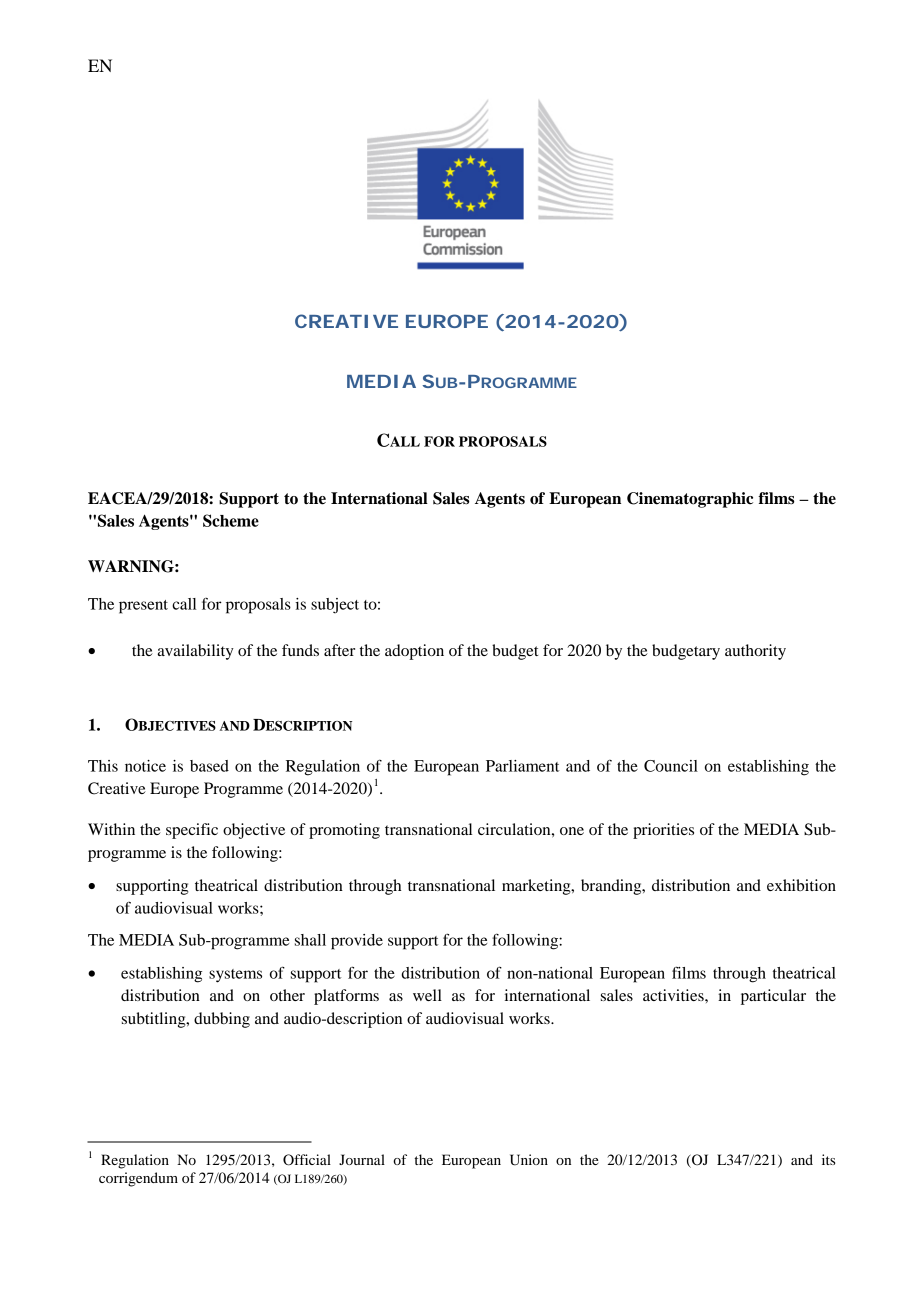 The image size is (924, 1308). Describe the element at coordinates (307, 1160) in the screenshot. I see `Official` at that location.
